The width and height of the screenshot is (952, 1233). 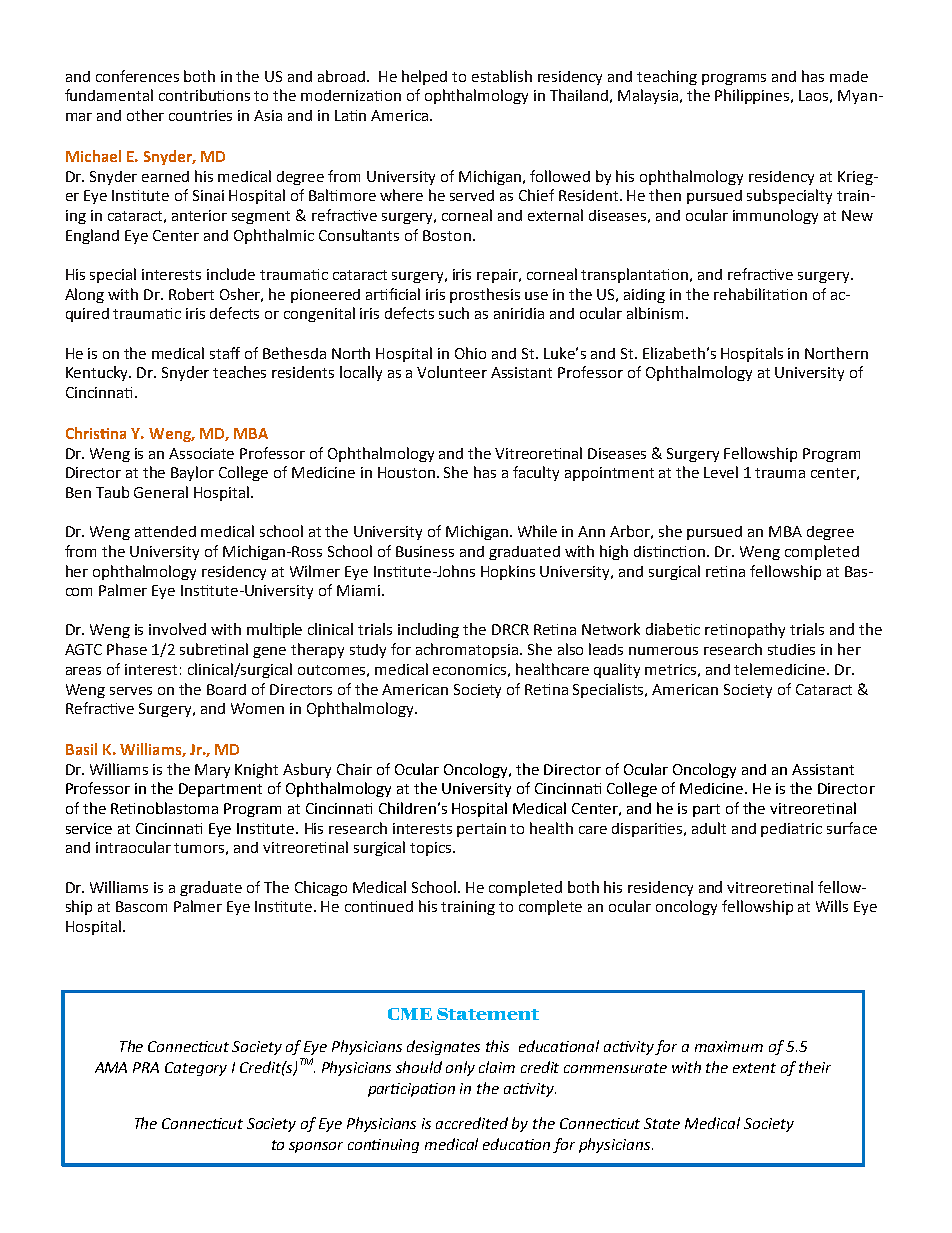 I want to click on other, so click(x=145, y=115).
